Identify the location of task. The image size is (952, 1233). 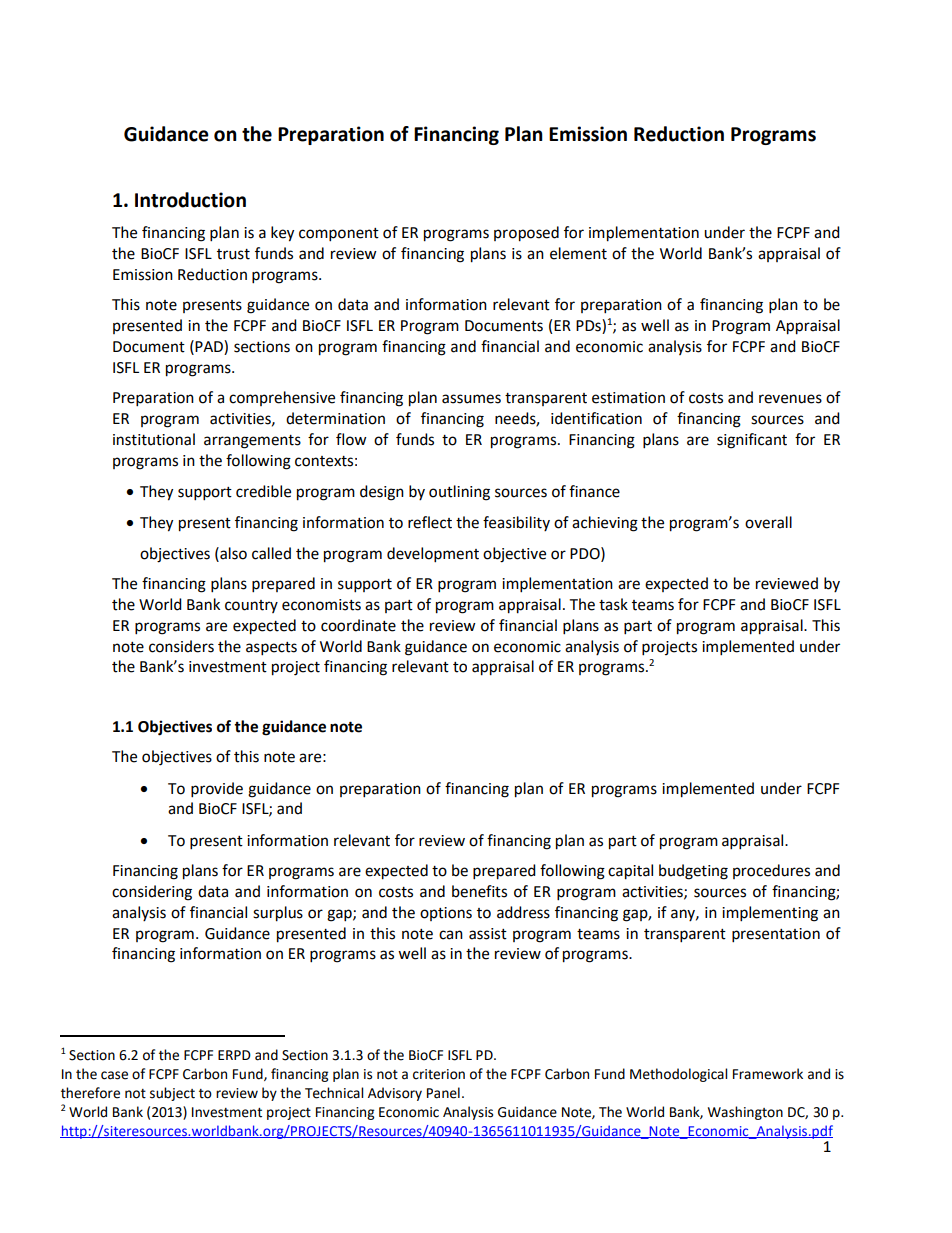
(613, 604).
